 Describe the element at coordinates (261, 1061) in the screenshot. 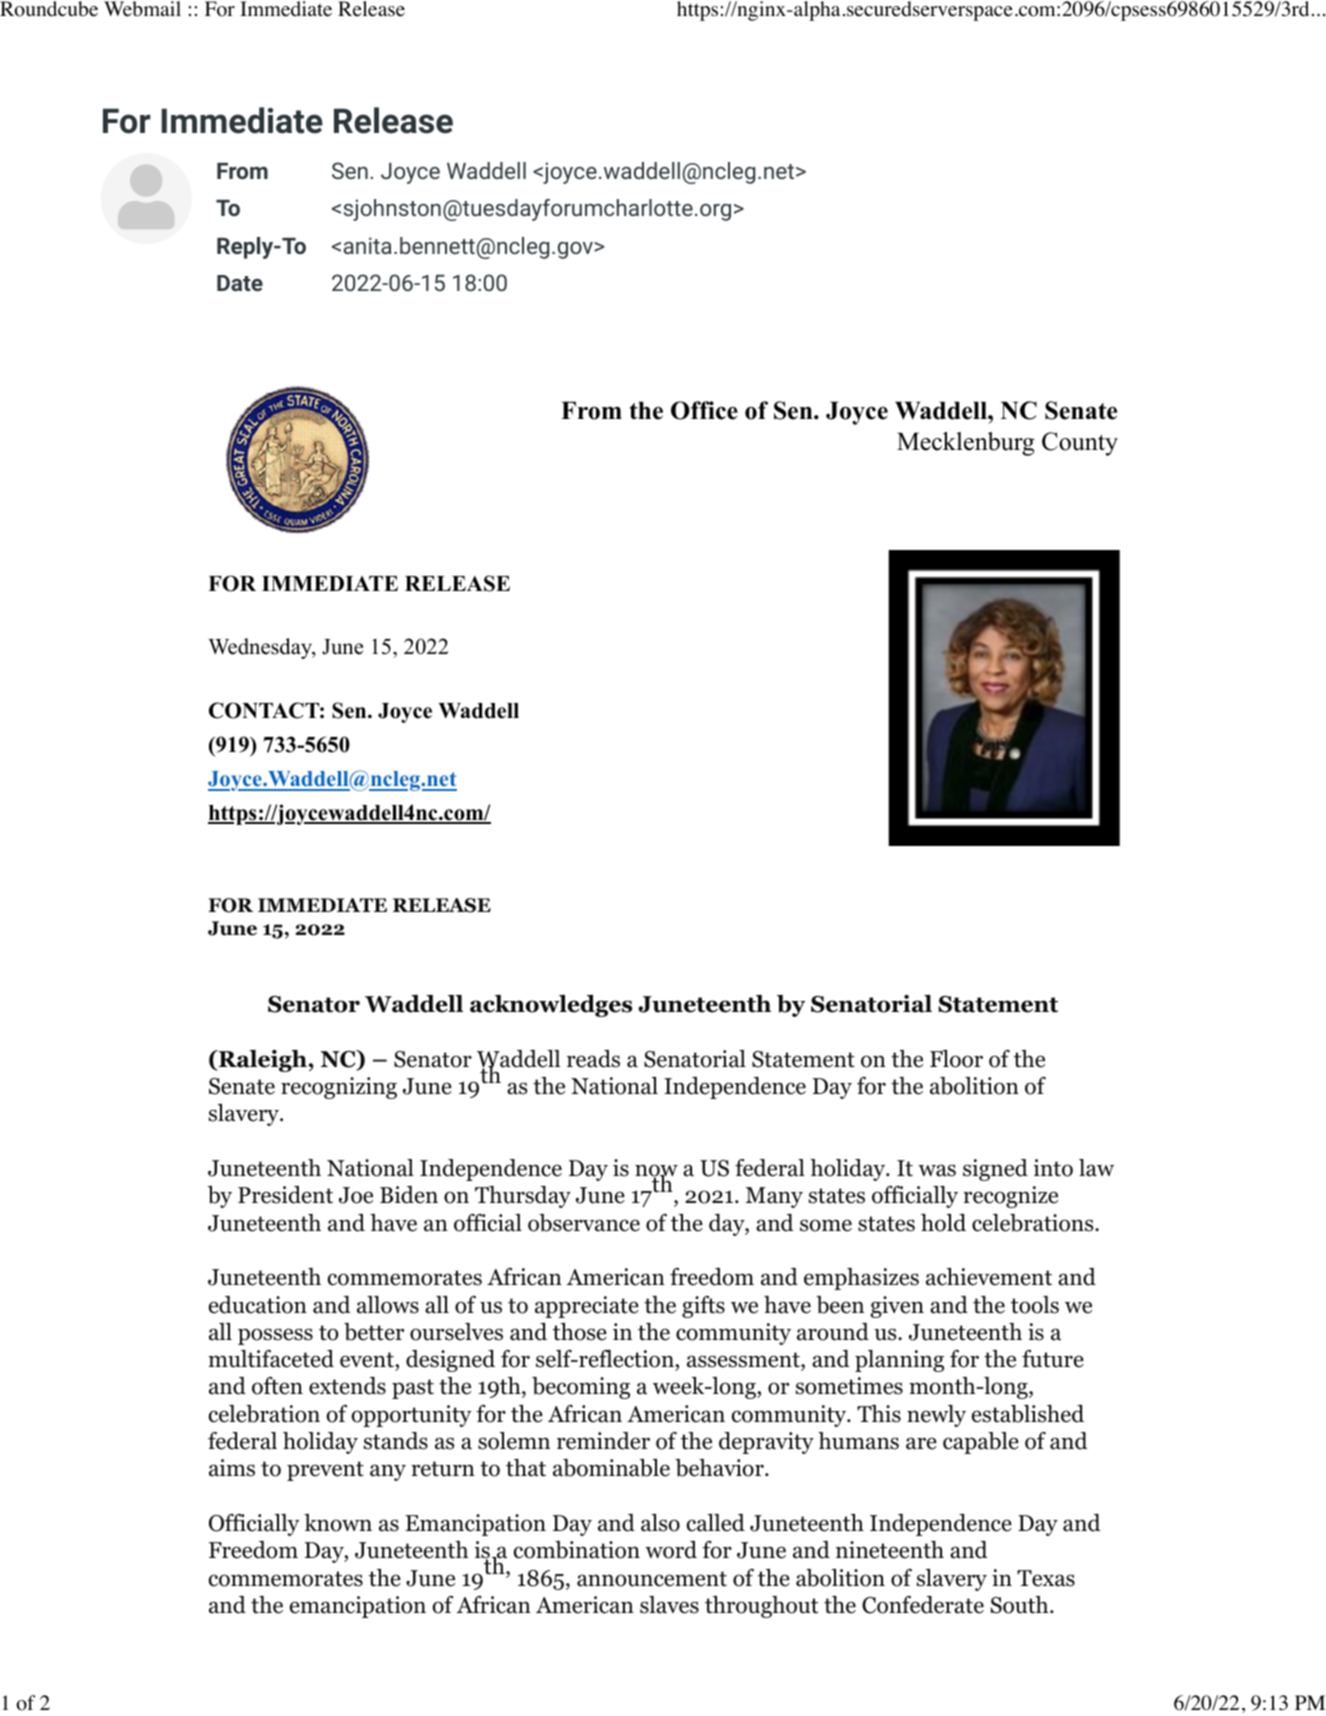

I see `Raleigh` at that location.
